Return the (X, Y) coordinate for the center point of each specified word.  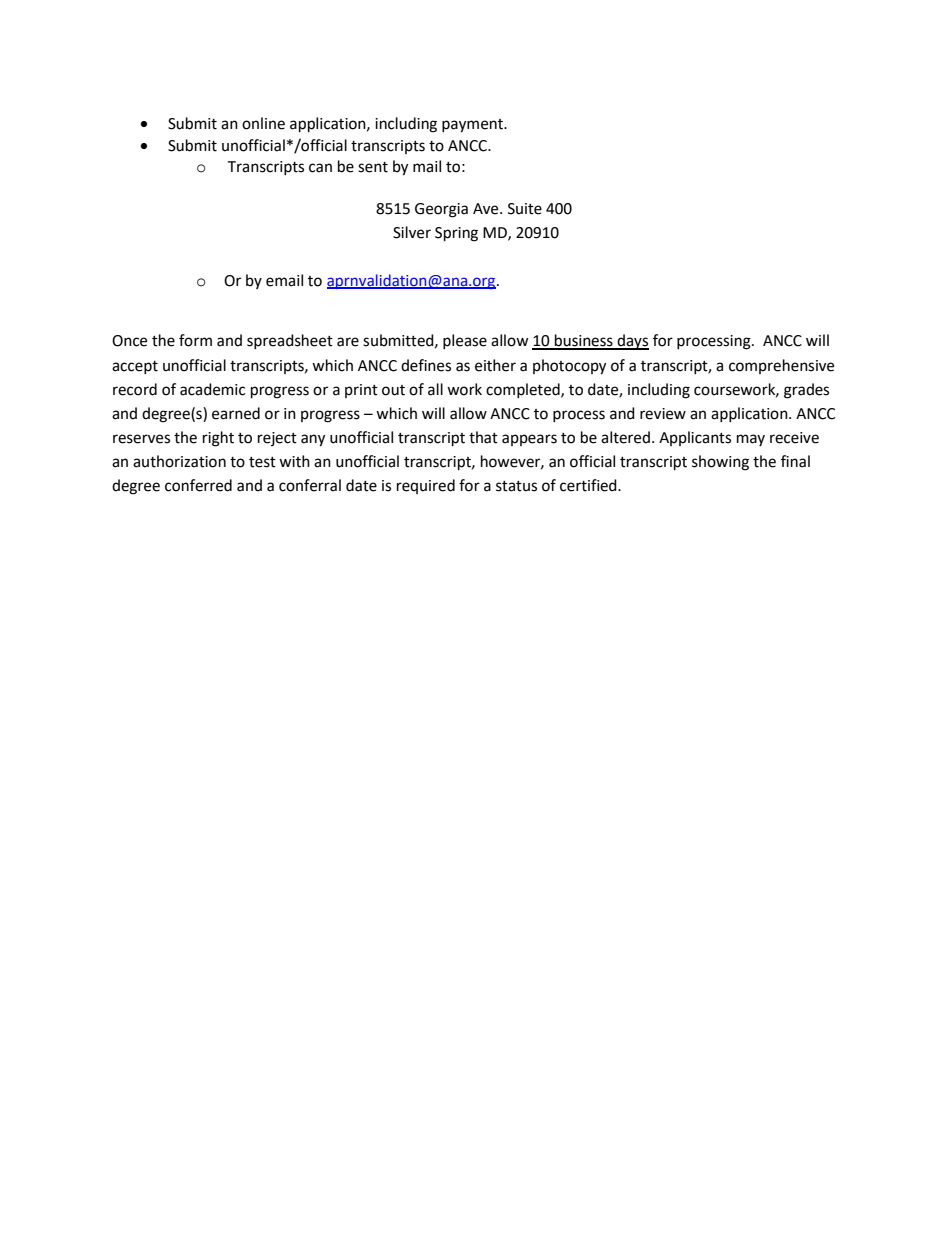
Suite (525, 209)
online (263, 123)
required (426, 486)
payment (473, 126)
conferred (198, 485)
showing (720, 463)
